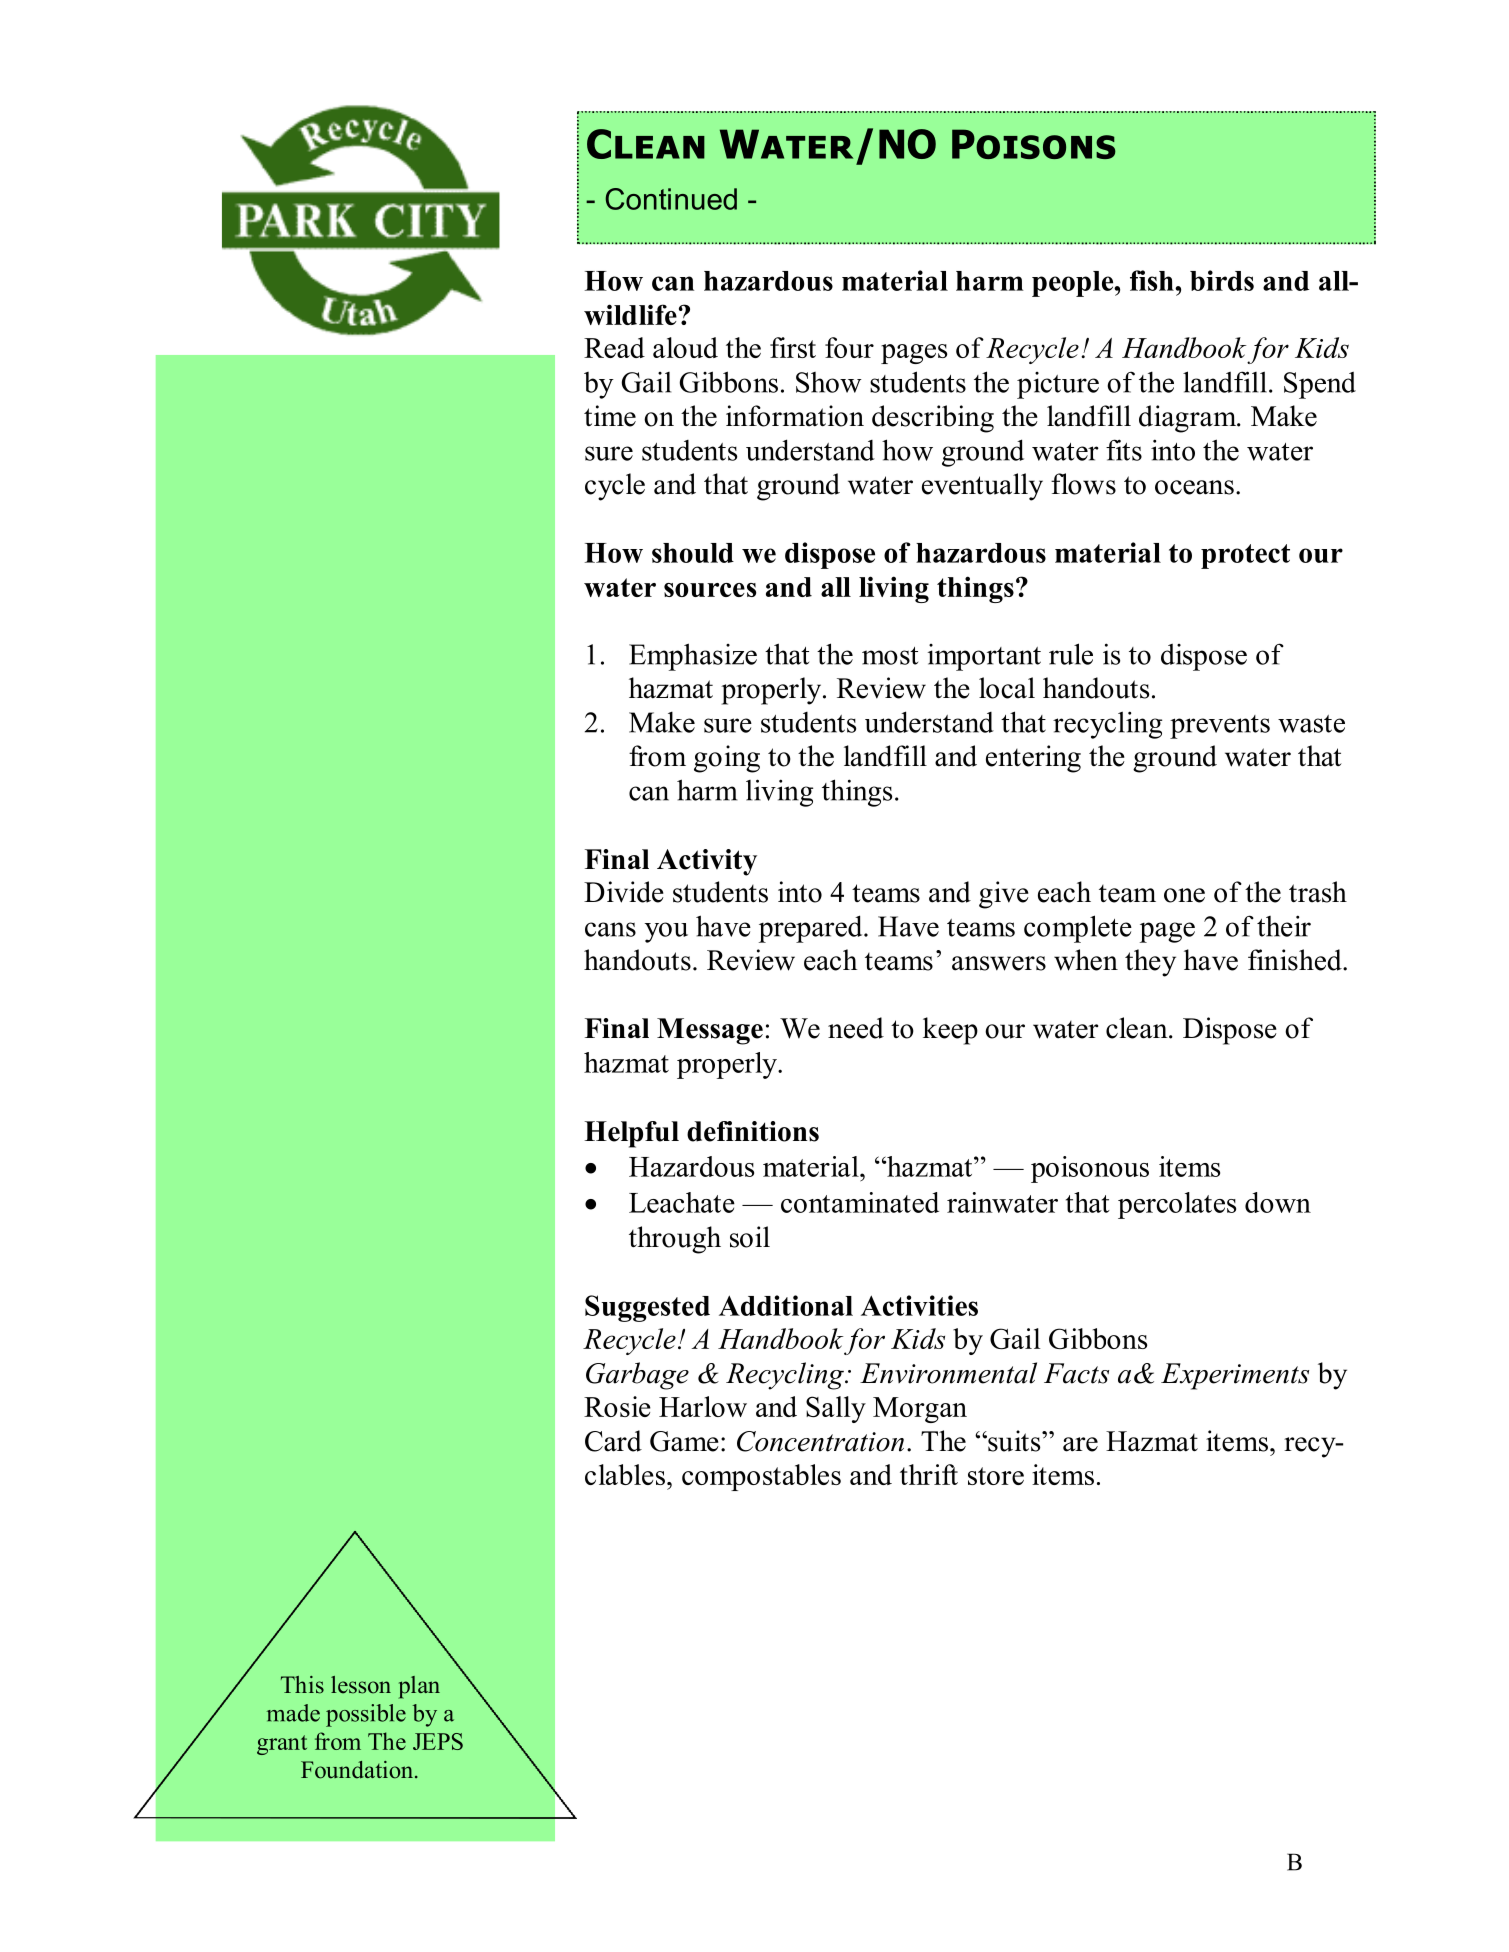 This screenshot has height=1952, width=1509. What do you see at coordinates (793, 347) in the screenshot?
I see `first` at bounding box center [793, 347].
